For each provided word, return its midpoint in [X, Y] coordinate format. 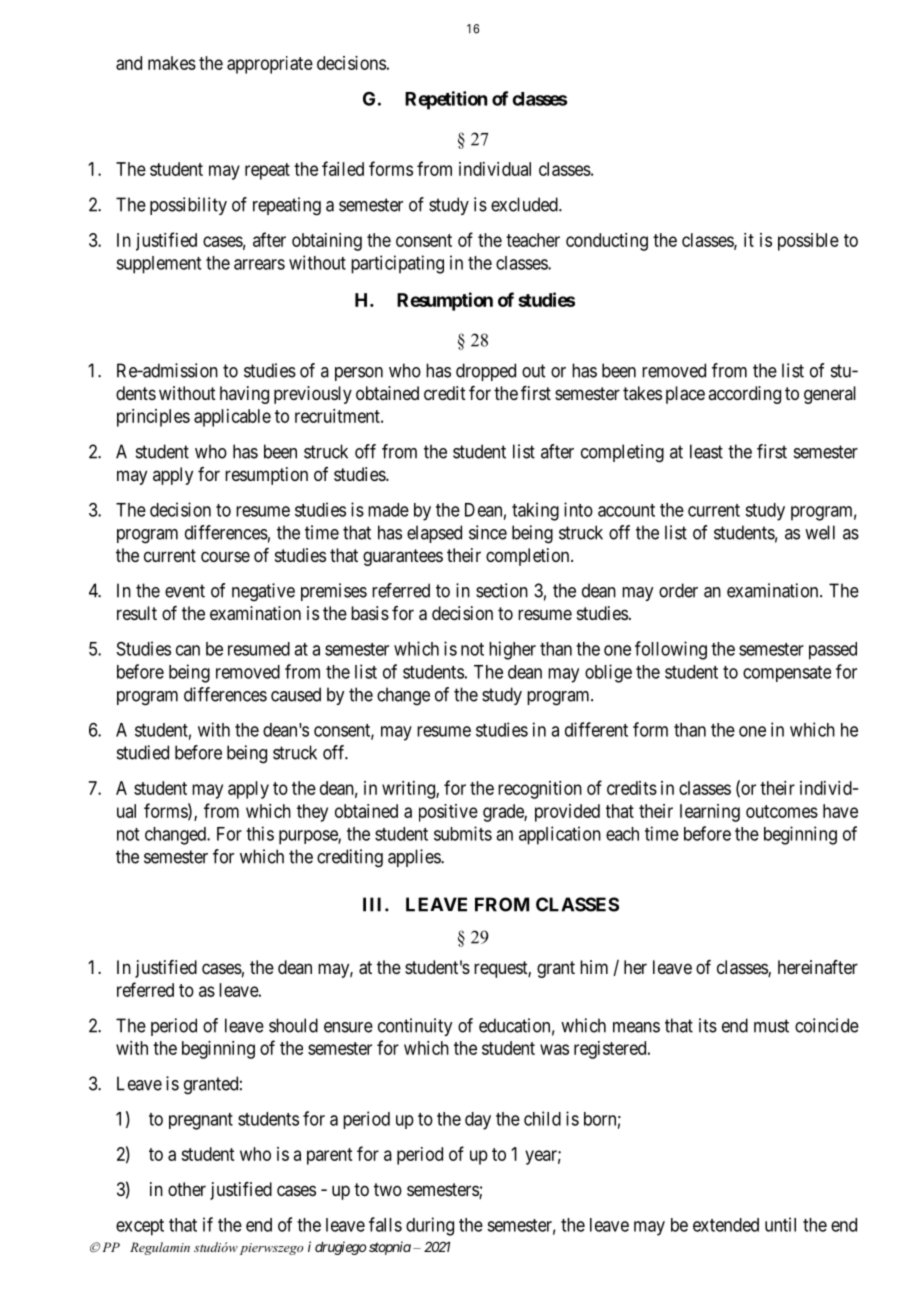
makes [172, 63]
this [260, 833]
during [430, 1226]
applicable [232, 418]
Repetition [446, 100]
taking [535, 511]
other [187, 1189]
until [780, 1224]
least [706, 451]
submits [463, 833]
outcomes [782, 811]
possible [808, 242]
